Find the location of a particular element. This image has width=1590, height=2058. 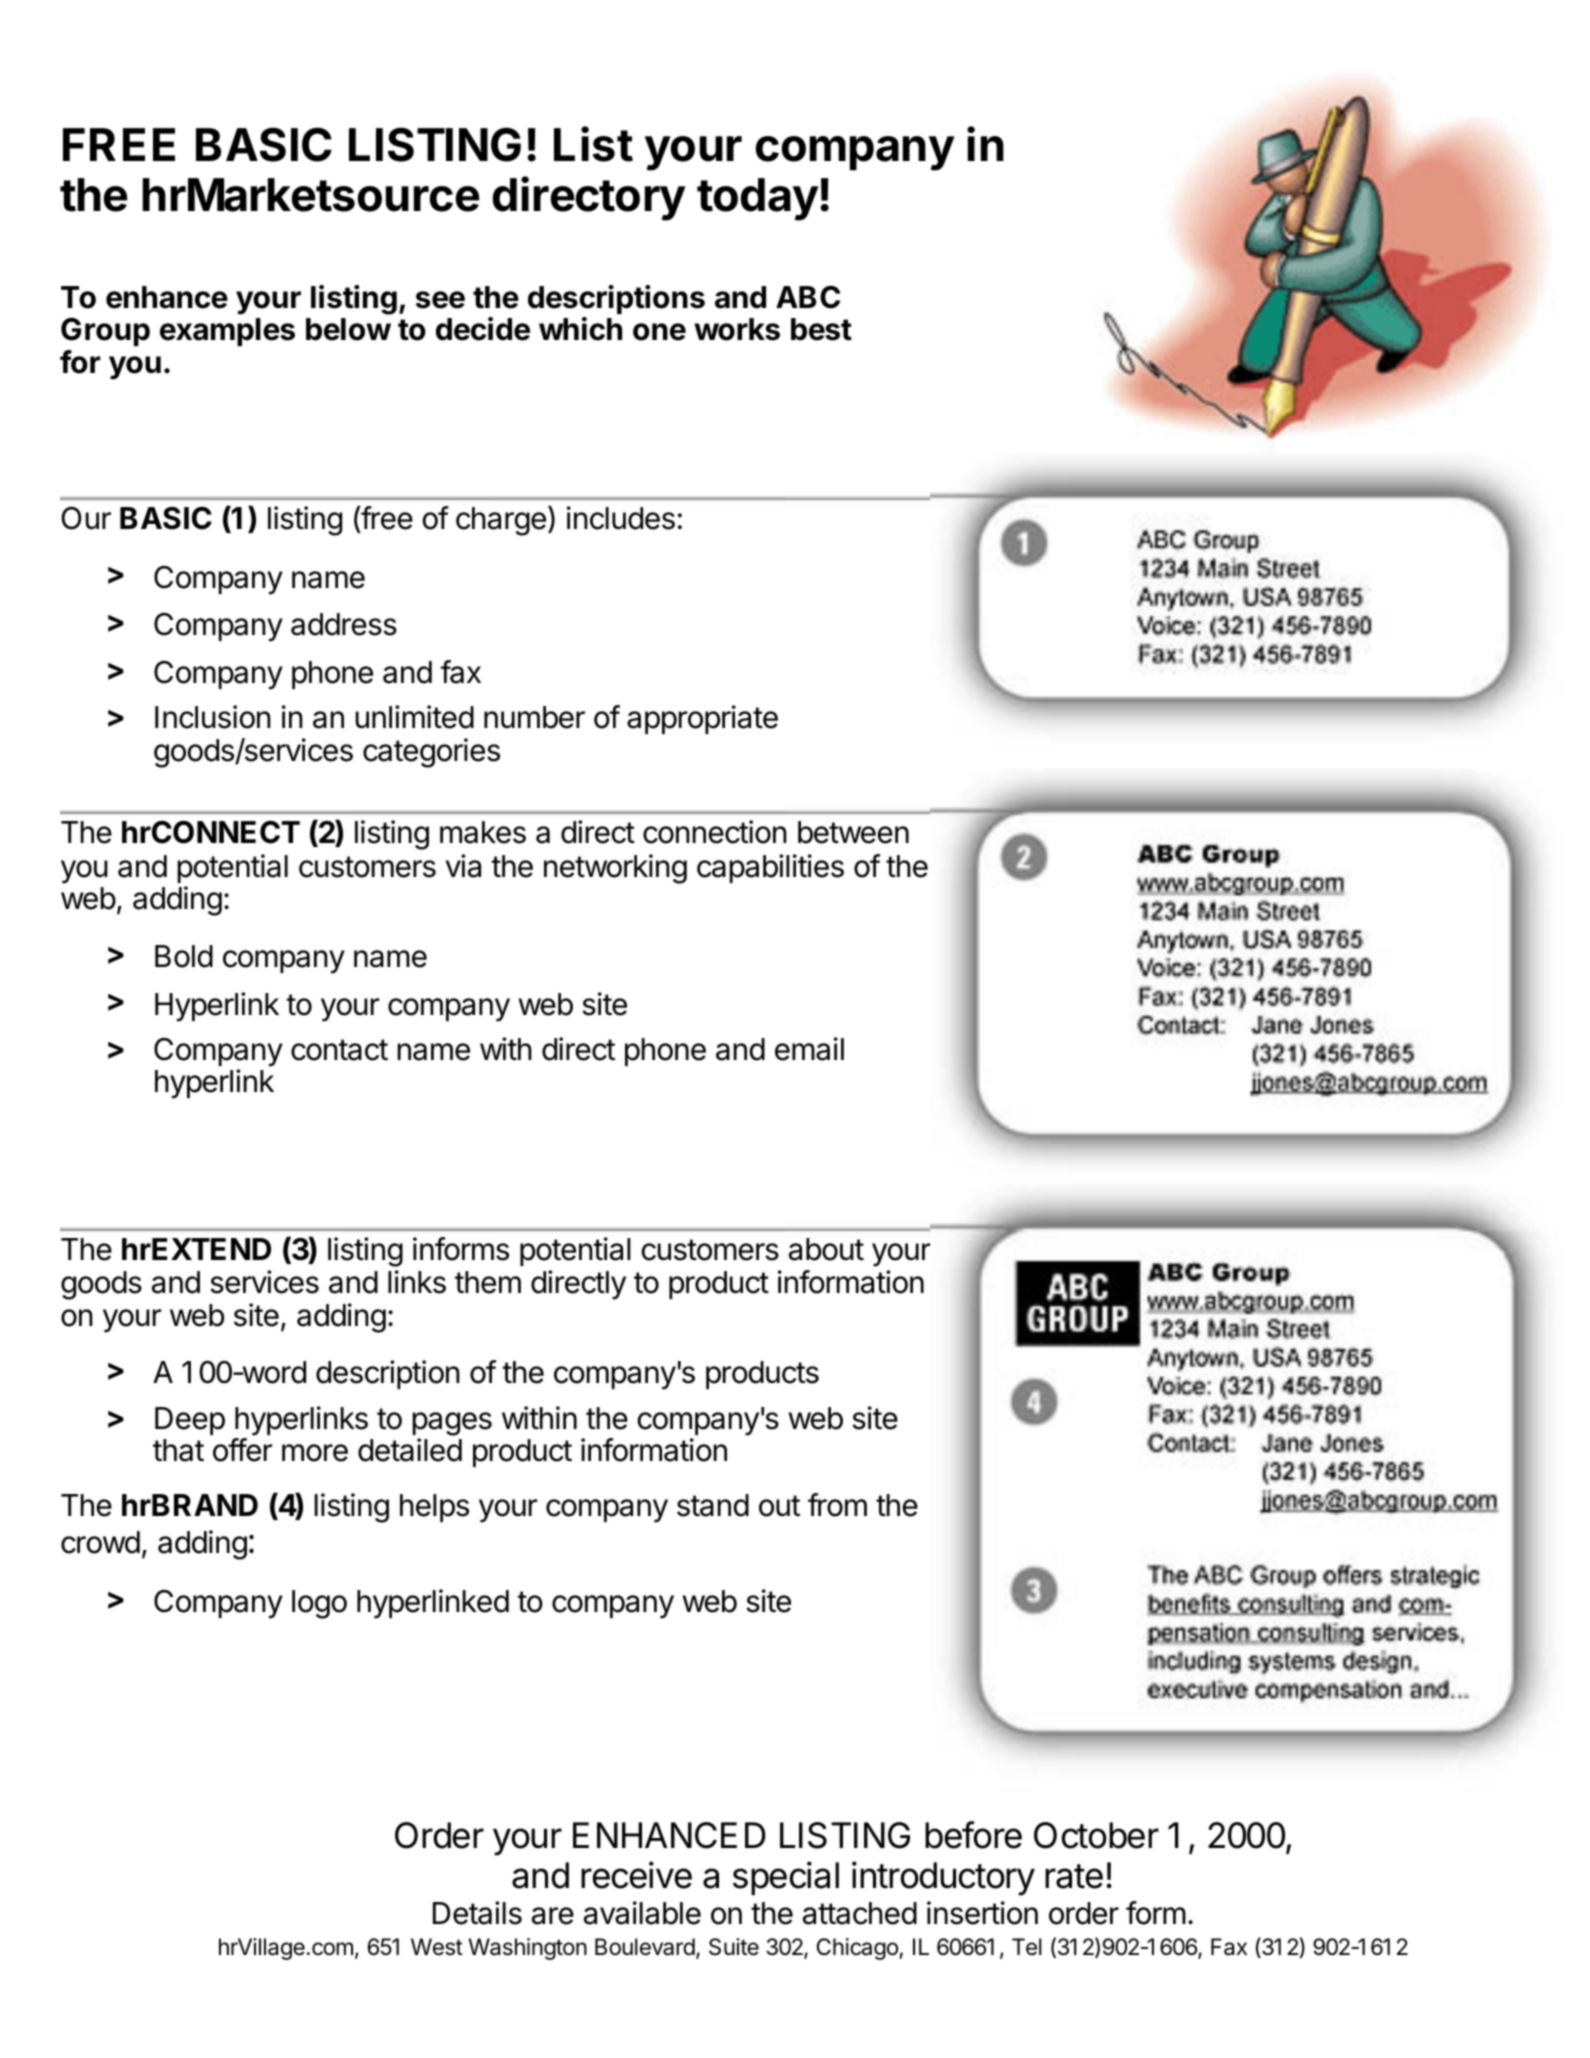

contact is located at coordinates (339, 1050).
